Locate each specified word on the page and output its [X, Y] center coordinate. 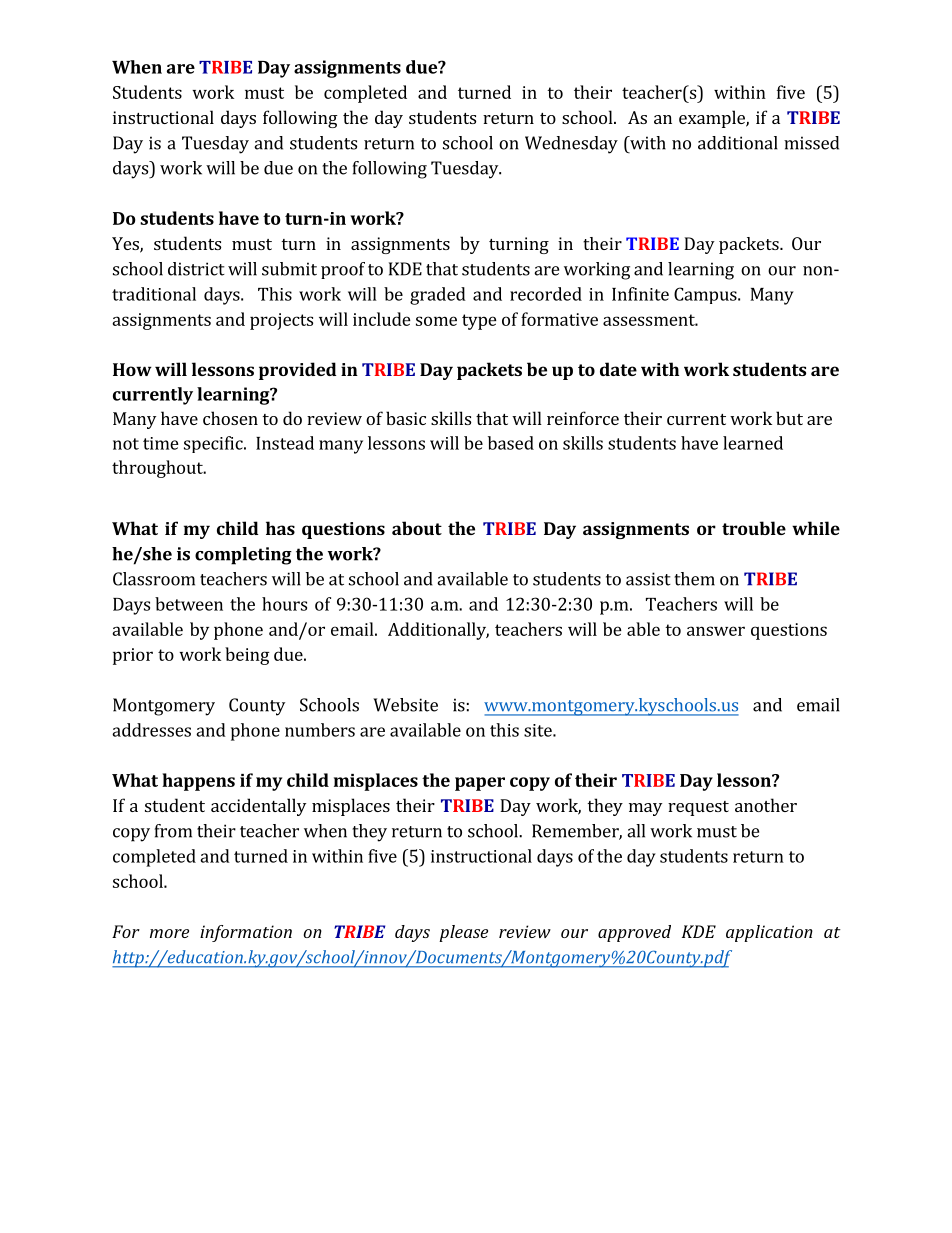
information [246, 933]
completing [243, 556]
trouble [754, 528]
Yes [126, 245]
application [769, 933]
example [713, 119]
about [417, 528]
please [463, 933]
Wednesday [571, 145]
